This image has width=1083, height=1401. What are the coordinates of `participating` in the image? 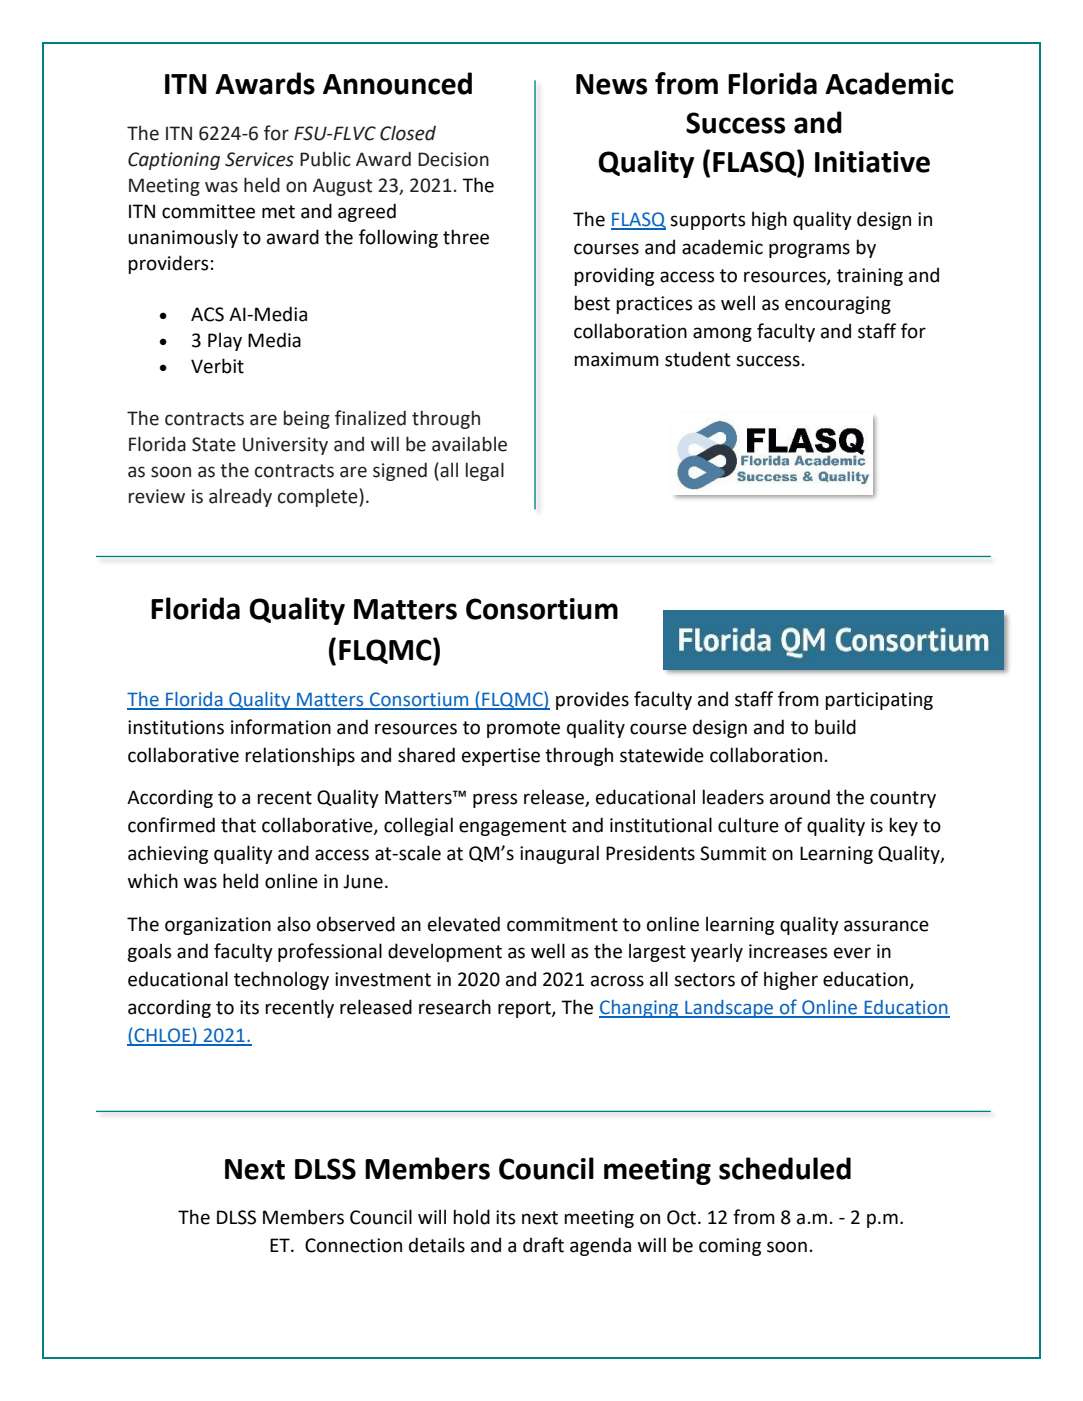 It's located at (879, 701).
